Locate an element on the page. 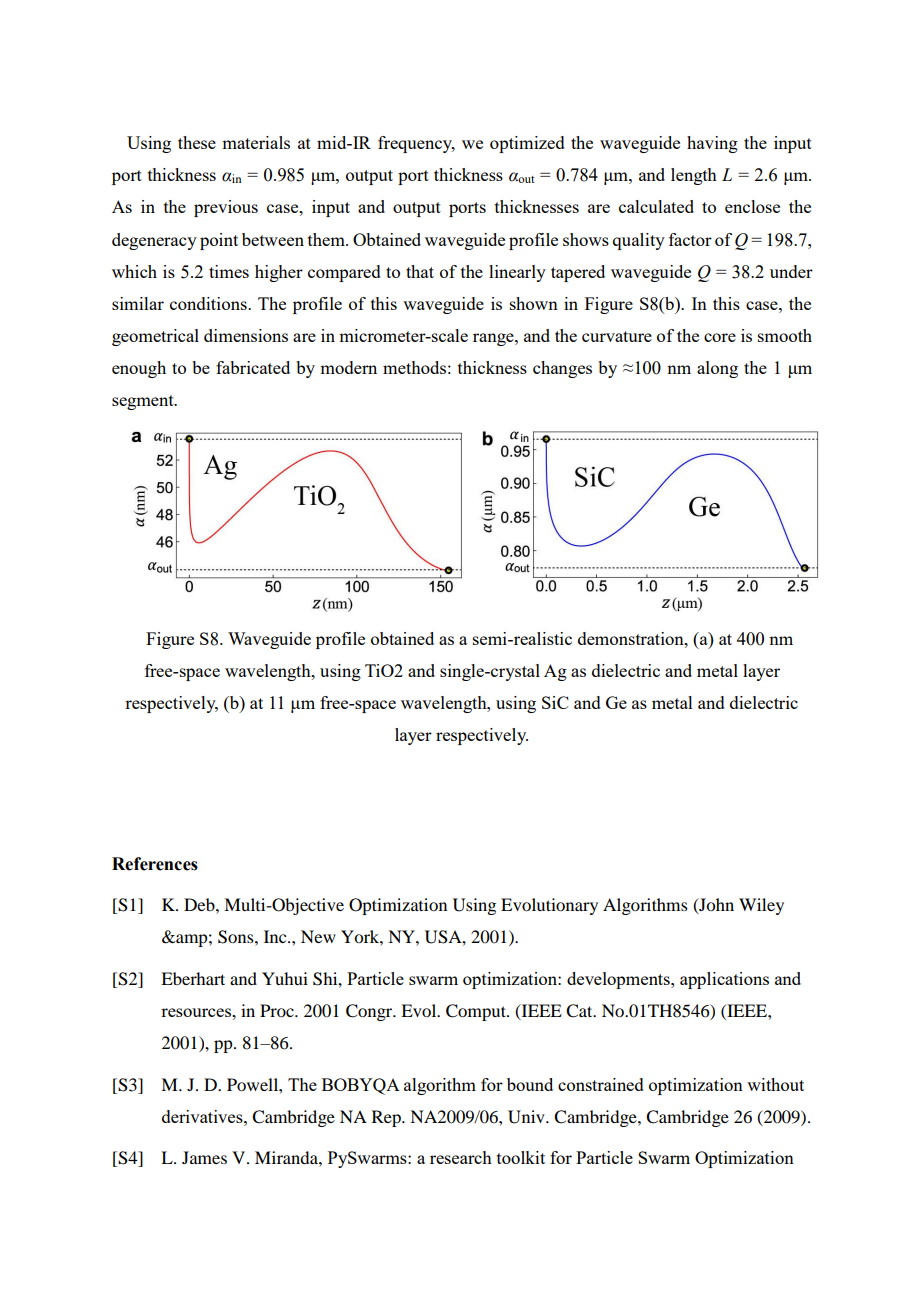  References is located at coordinates (155, 864).
